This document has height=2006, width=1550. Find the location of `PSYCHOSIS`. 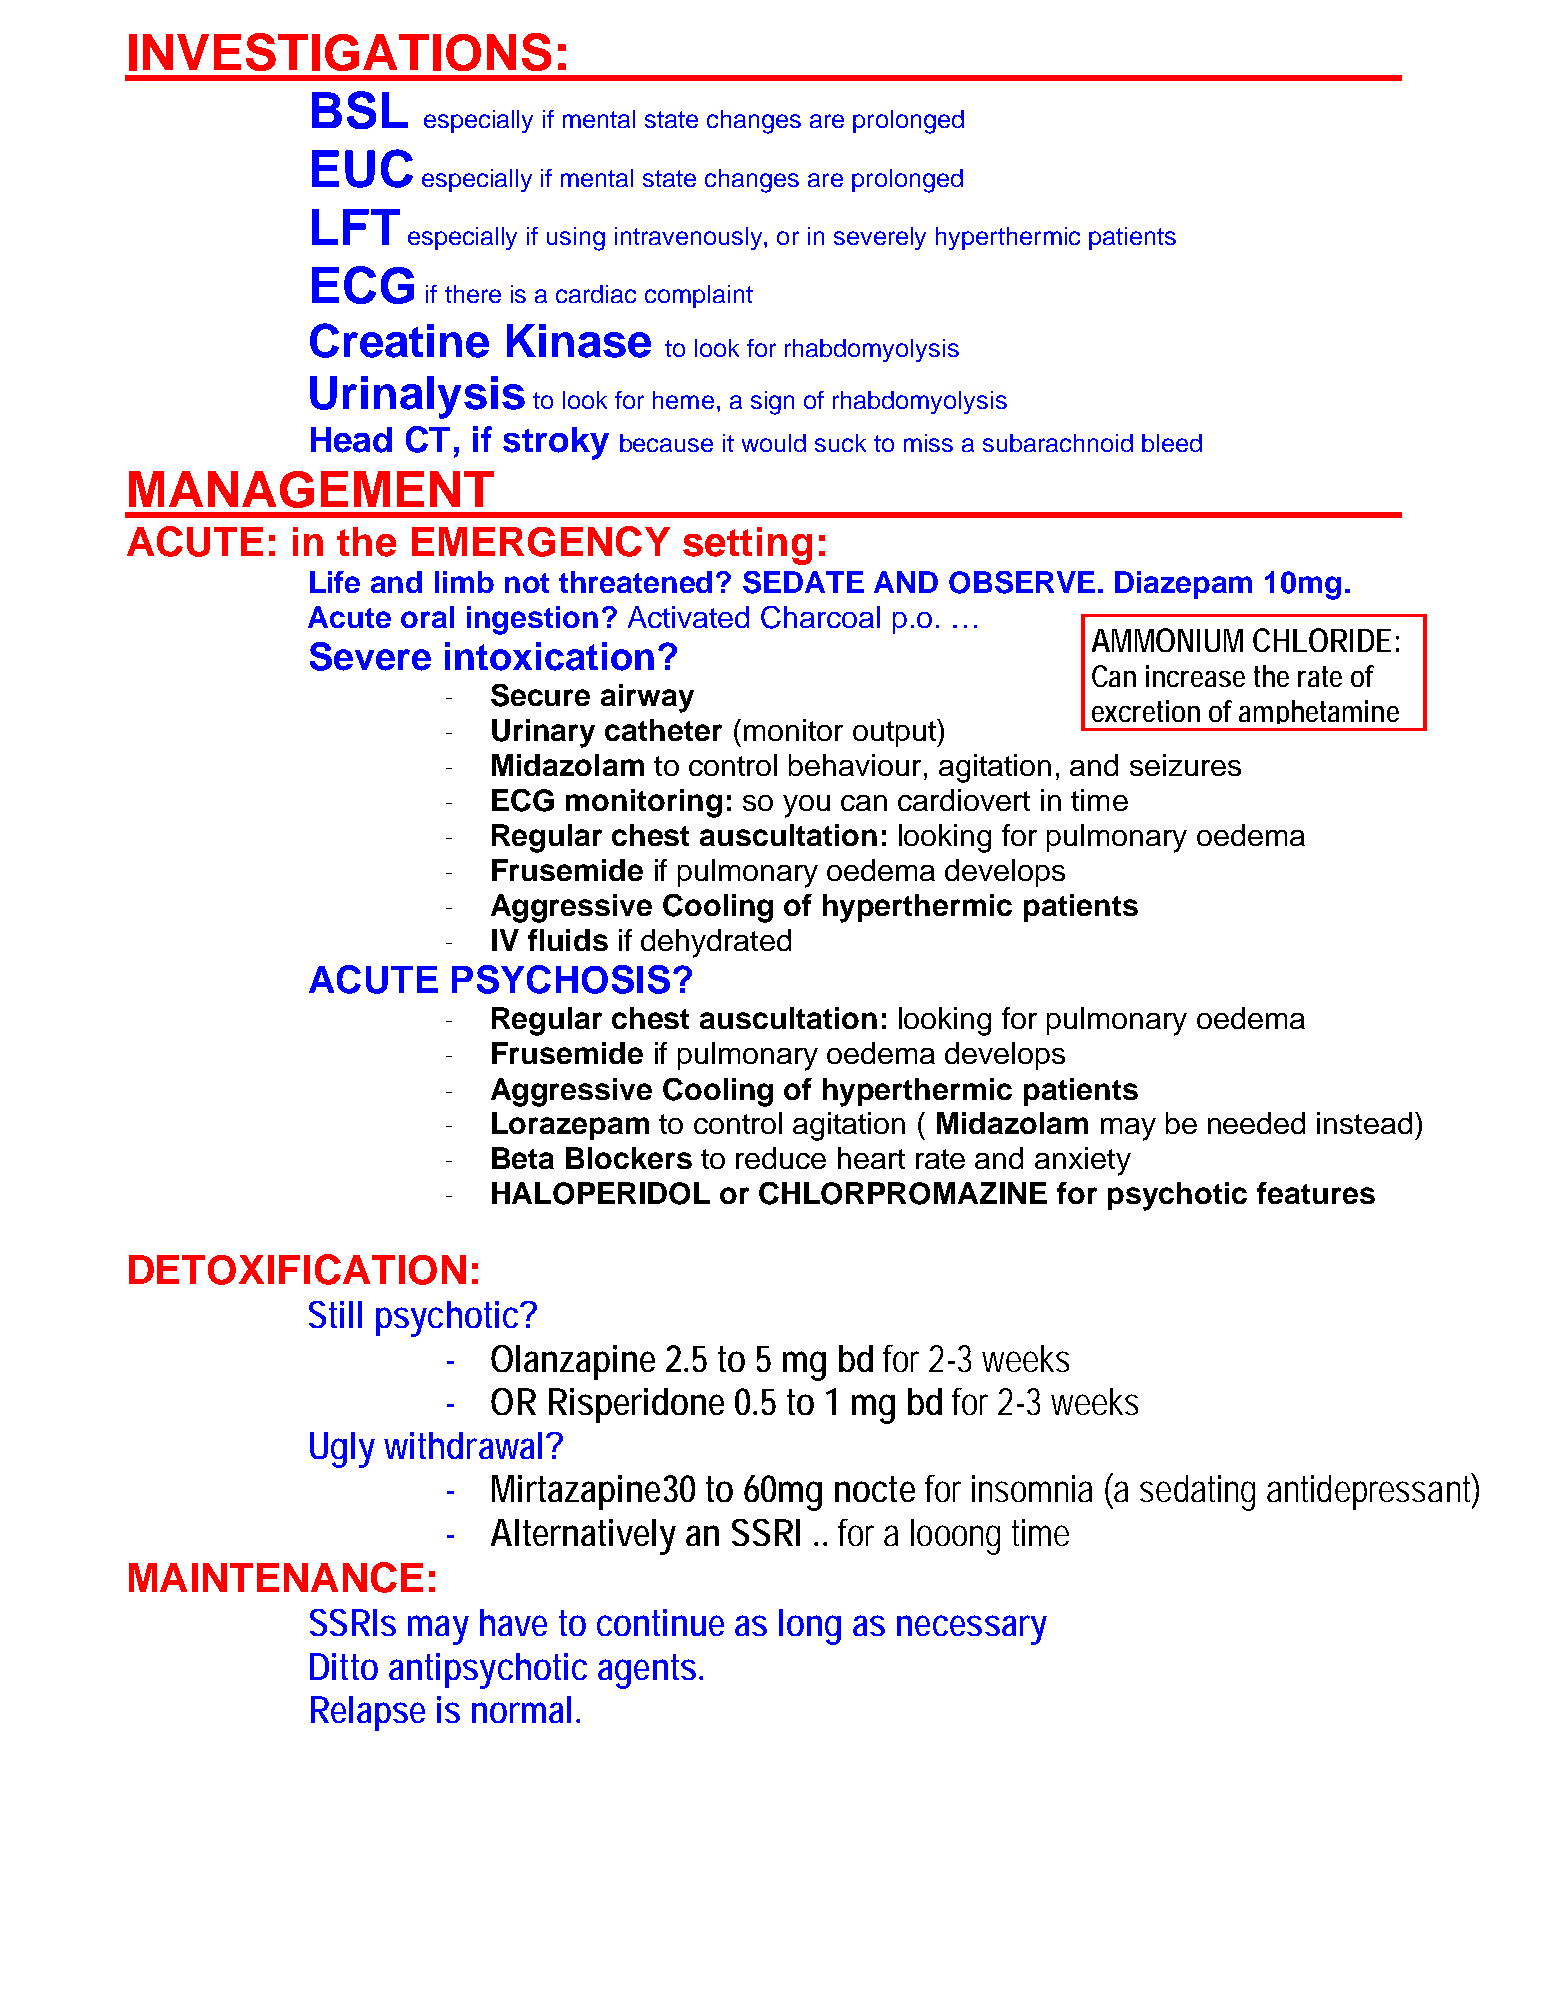

PSYCHOSIS is located at coordinates (561, 979).
